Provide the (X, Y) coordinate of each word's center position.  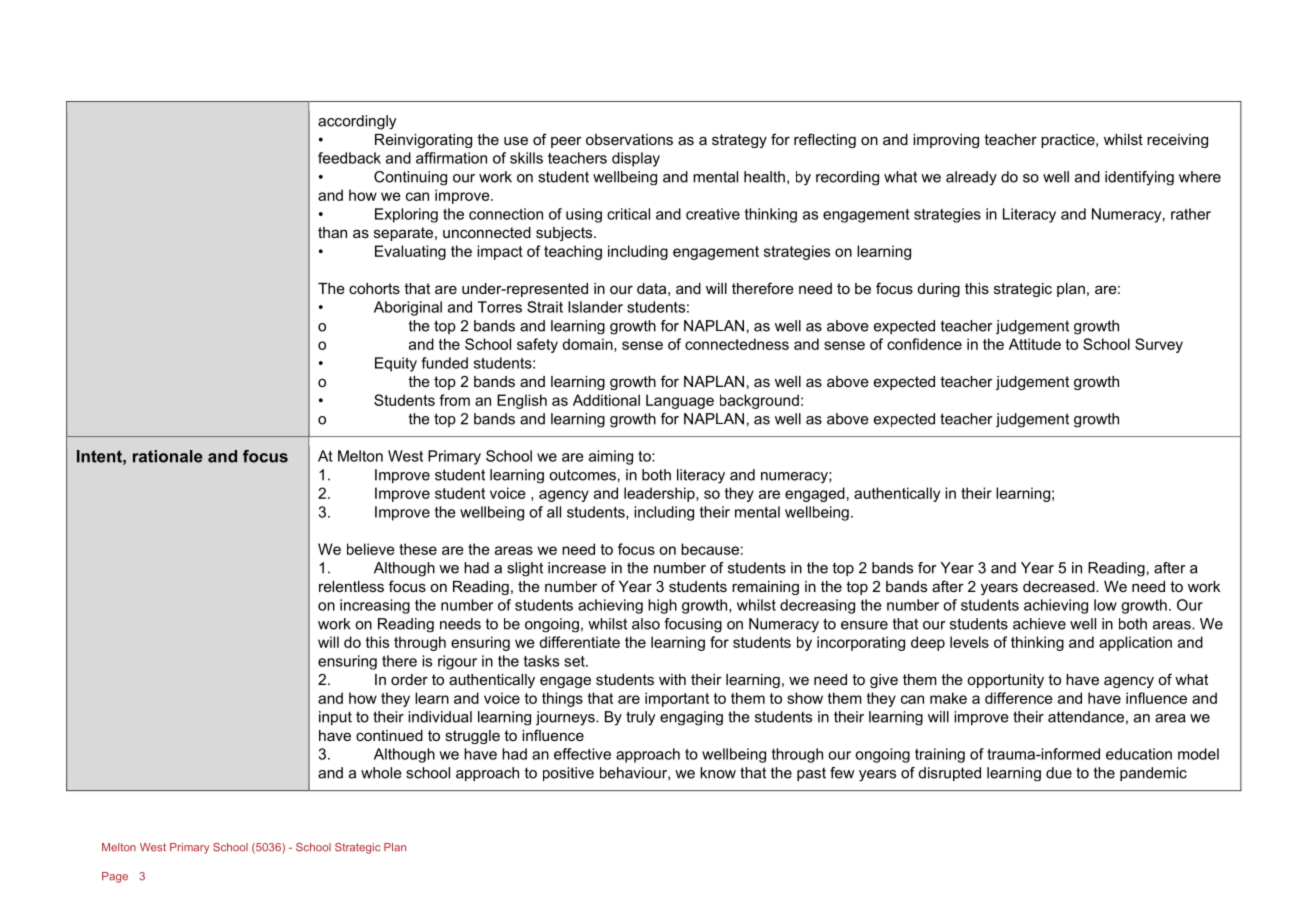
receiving (1177, 141)
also (646, 624)
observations (629, 139)
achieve (1039, 624)
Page (115, 877)
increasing (375, 606)
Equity (396, 364)
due (1059, 773)
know (718, 773)
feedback (349, 158)
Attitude (1035, 344)
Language (680, 401)
